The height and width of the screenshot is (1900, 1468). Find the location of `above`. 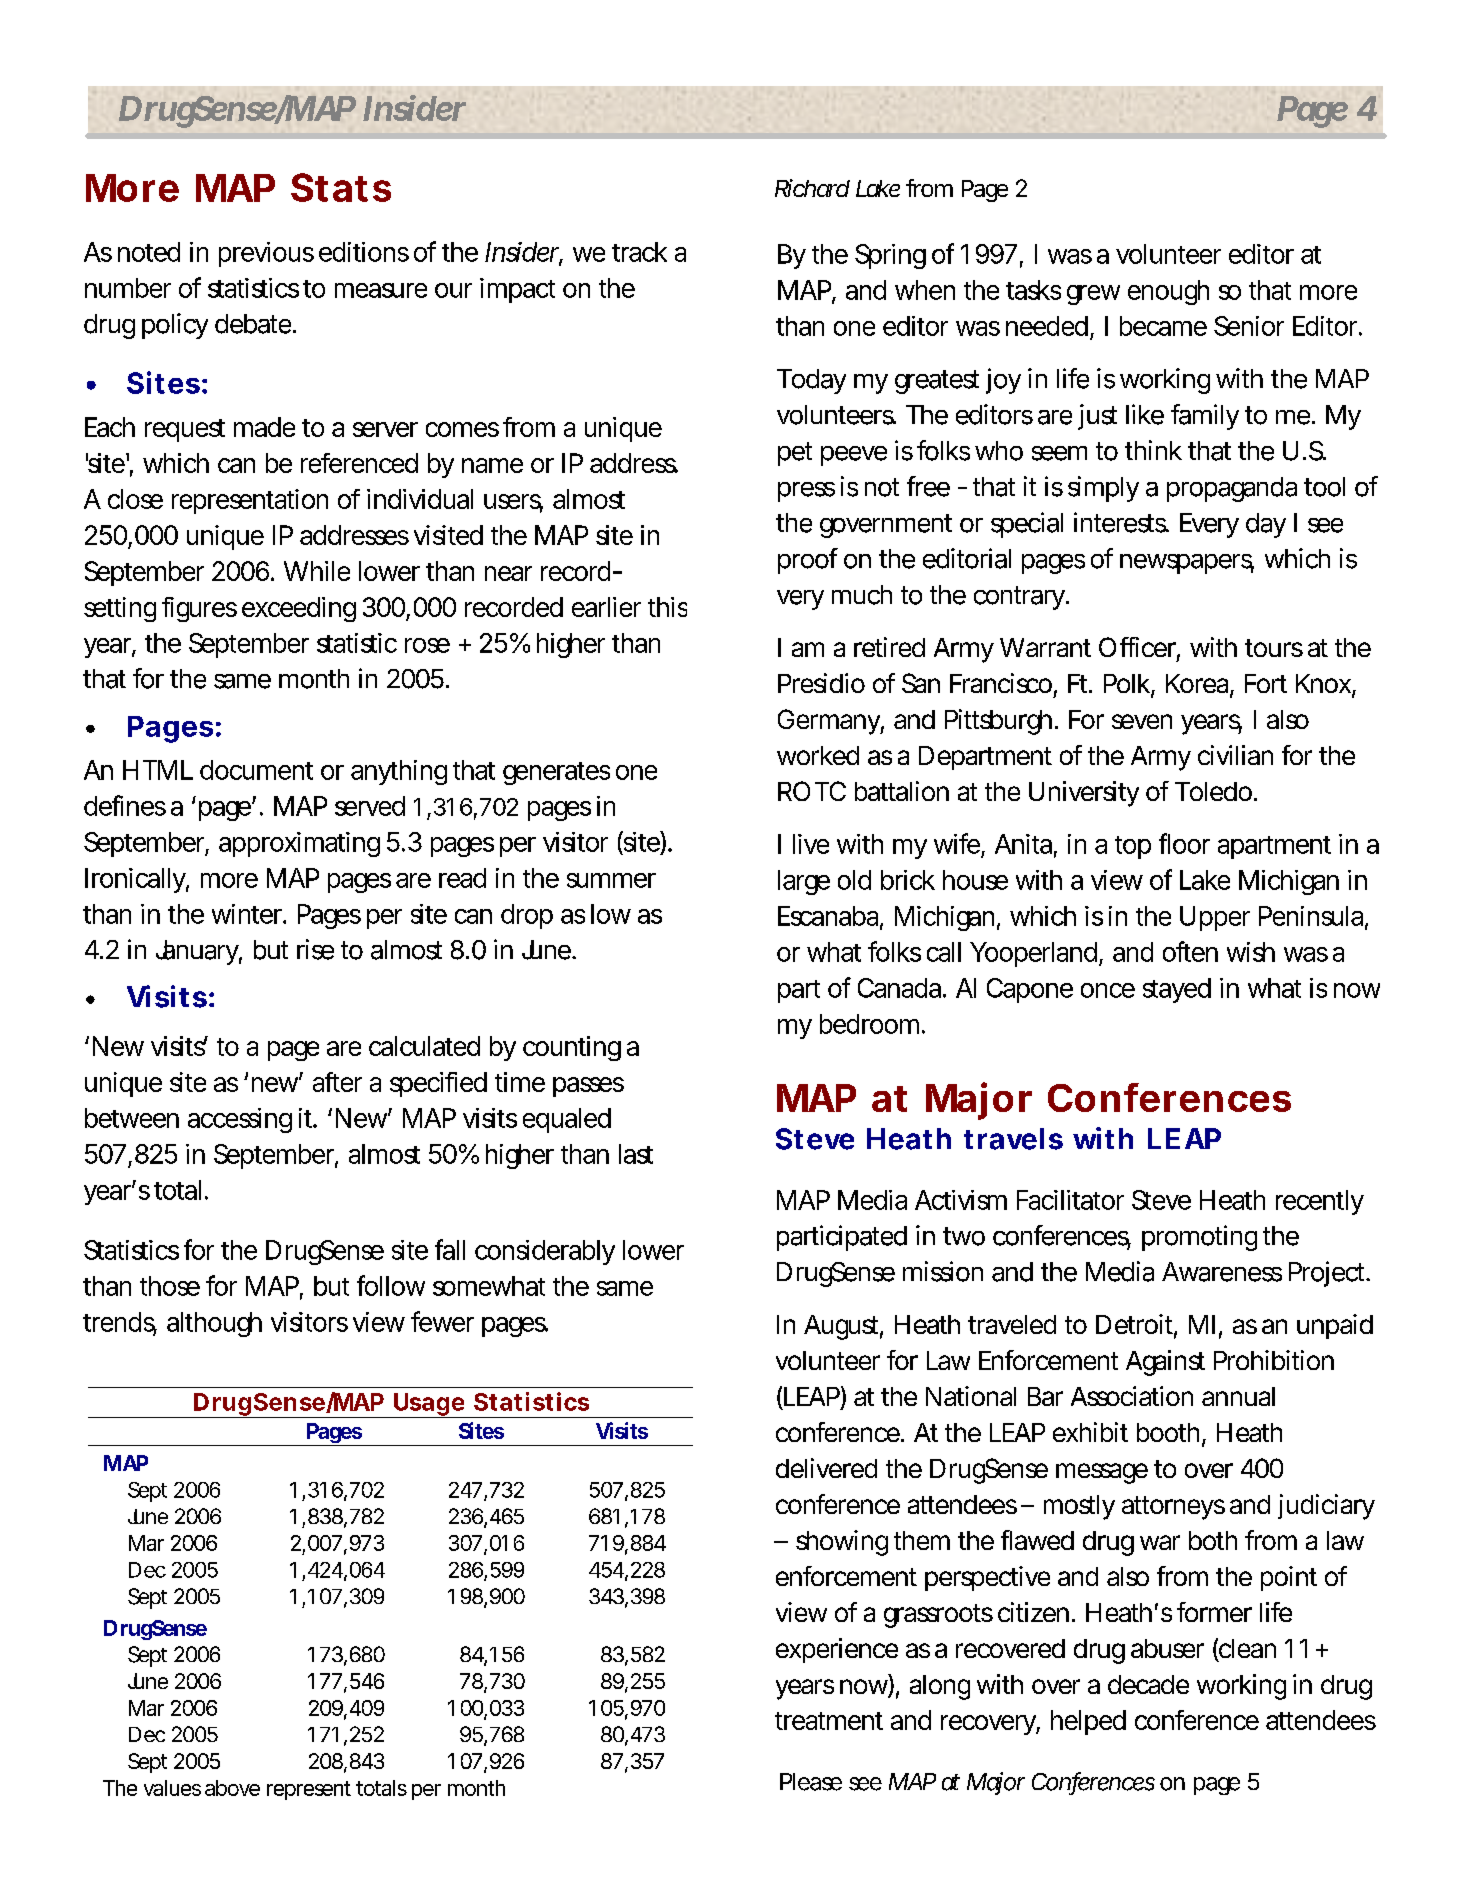

above is located at coordinates (232, 1788).
